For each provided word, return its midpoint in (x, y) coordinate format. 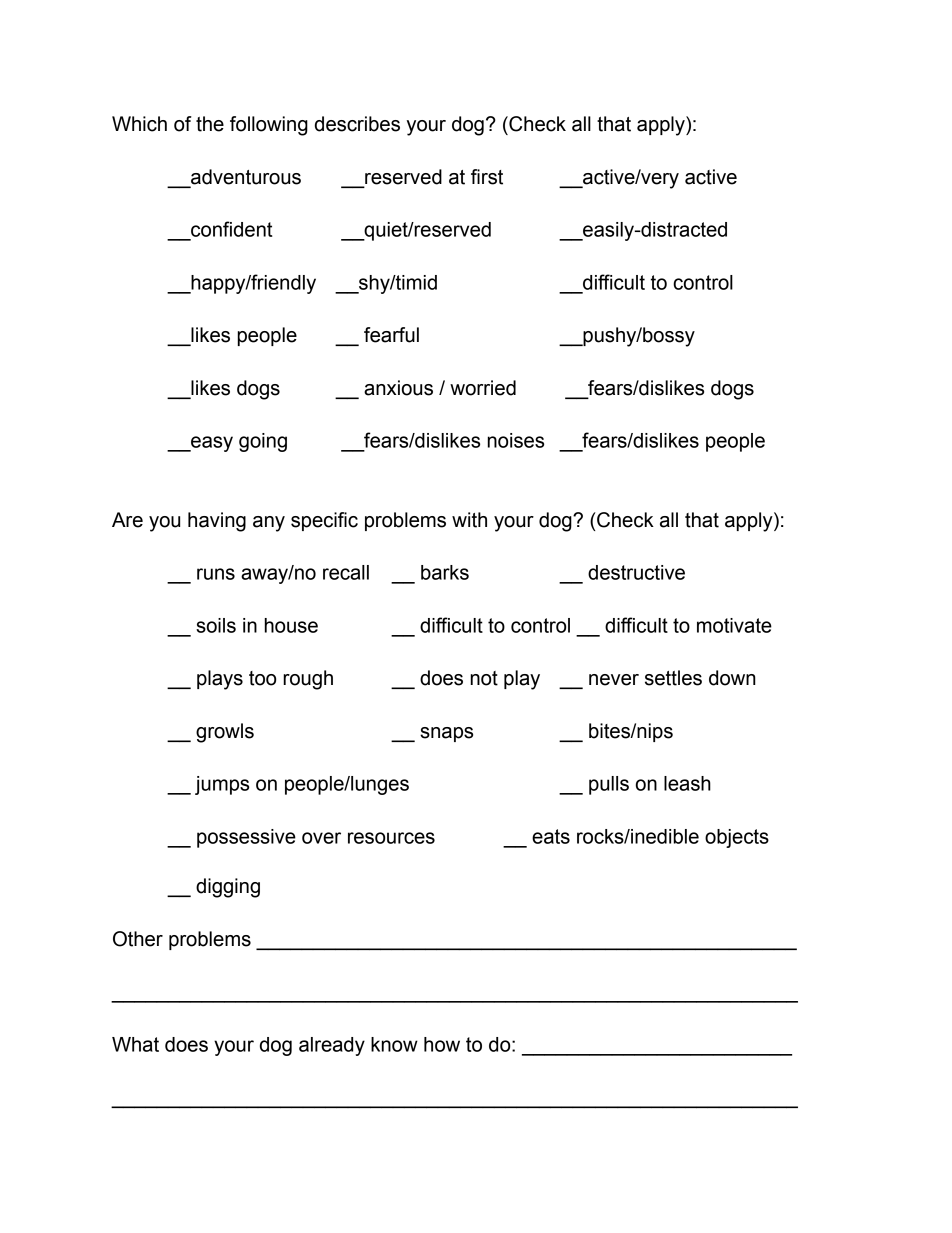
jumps (222, 785)
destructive (636, 572)
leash (687, 783)
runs (216, 574)
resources (391, 838)
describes (357, 124)
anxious (398, 388)
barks (445, 572)
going (263, 442)
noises (516, 440)
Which (139, 124)
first (487, 177)
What (135, 1044)
